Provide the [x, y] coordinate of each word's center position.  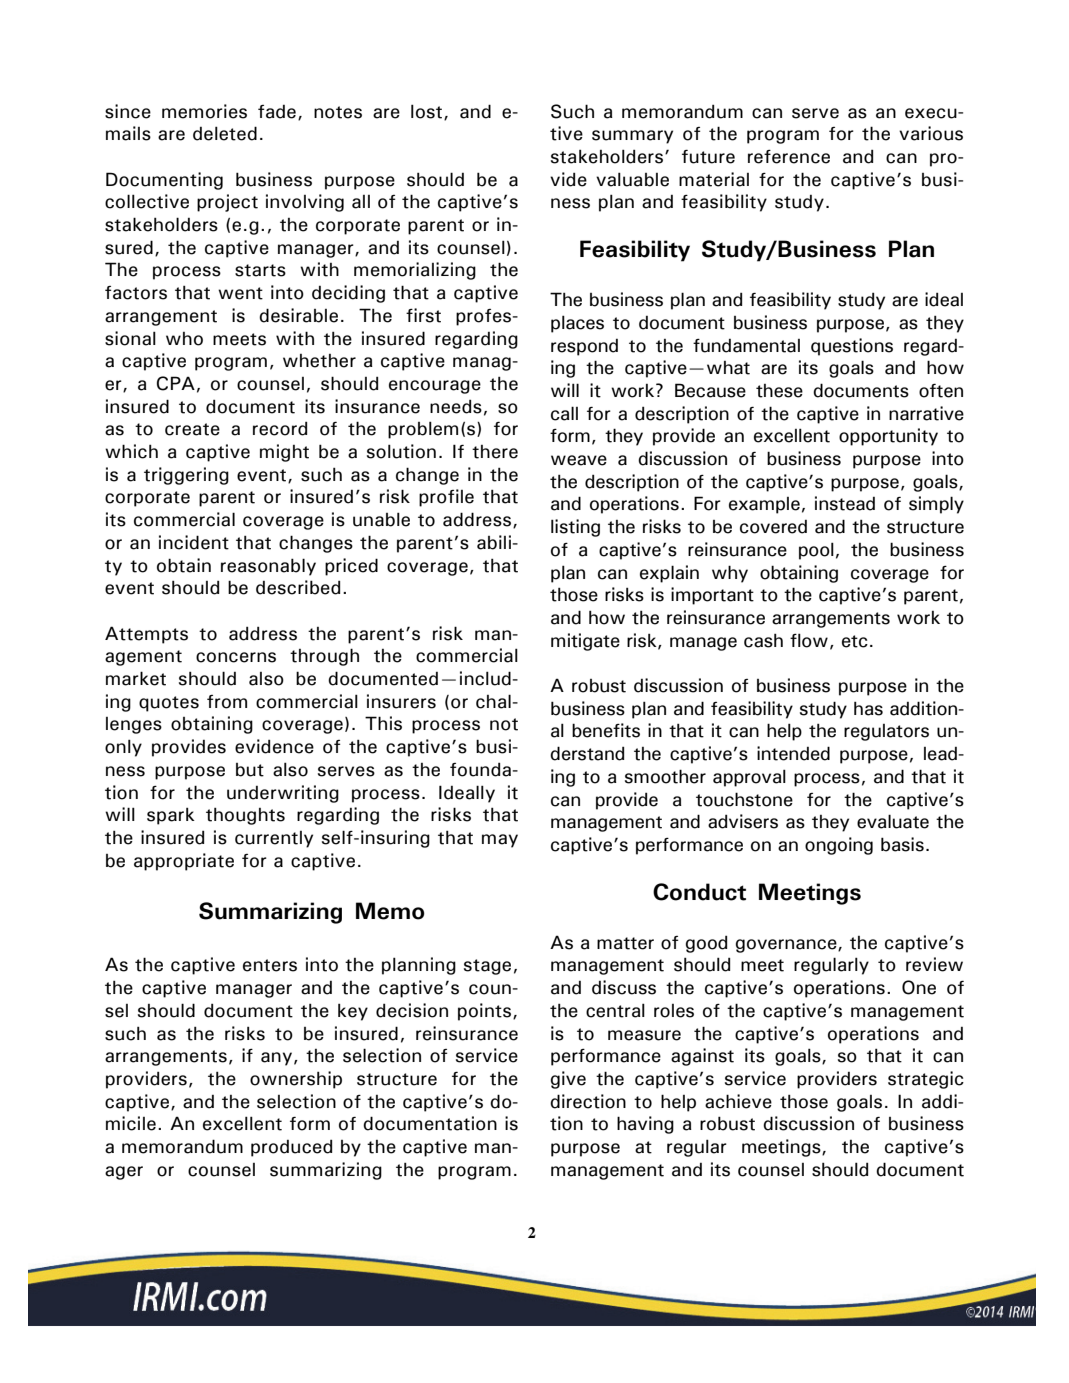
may [500, 841]
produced [291, 1148]
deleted [225, 133]
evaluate [893, 821]
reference [789, 157]
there [495, 452]
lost [428, 112]
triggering [186, 476]
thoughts [245, 816]
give [568, 1080]
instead [845, 503]
